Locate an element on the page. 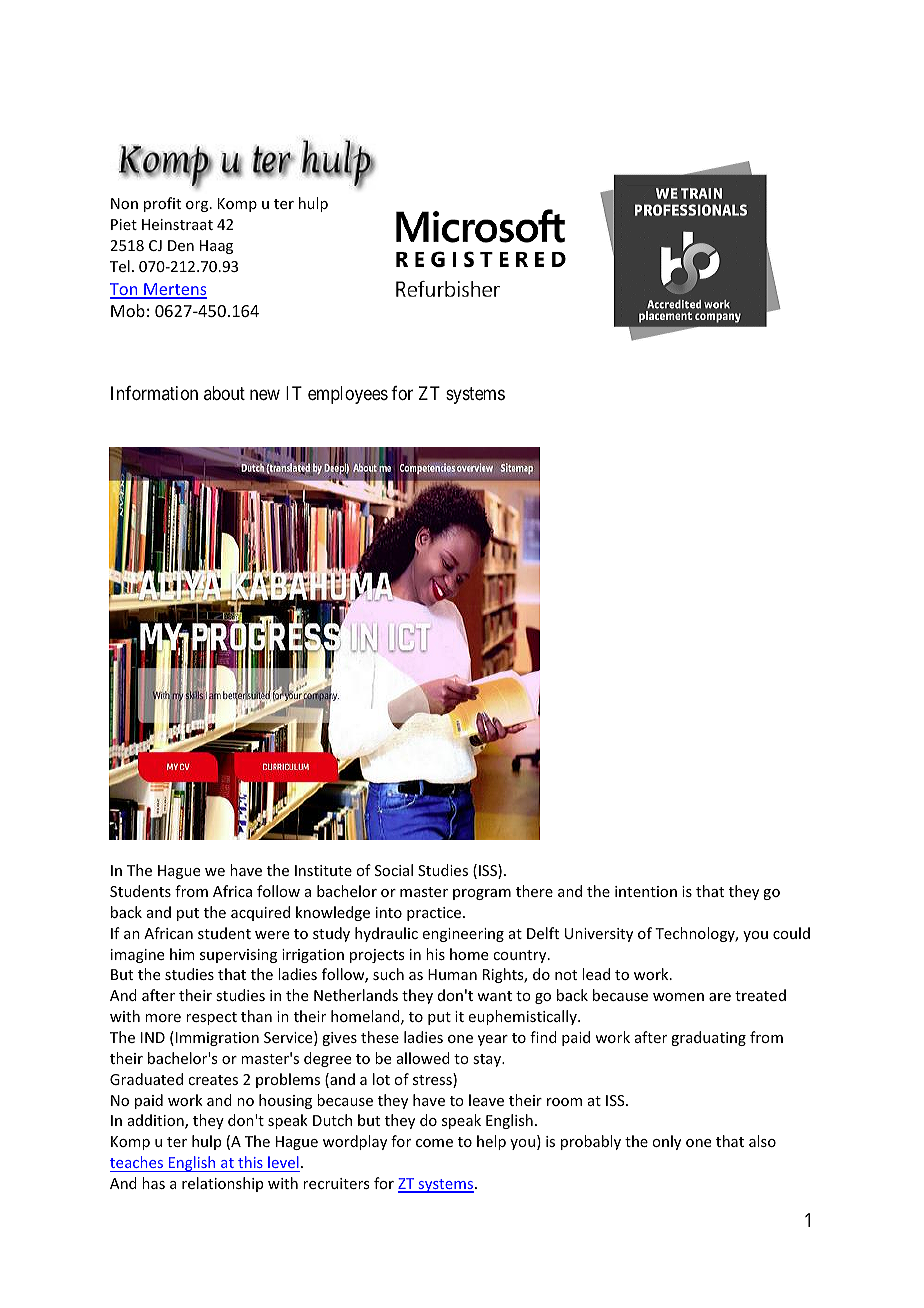 This image has height=1308, width=924. employees is located at coordinates (348, 395).
